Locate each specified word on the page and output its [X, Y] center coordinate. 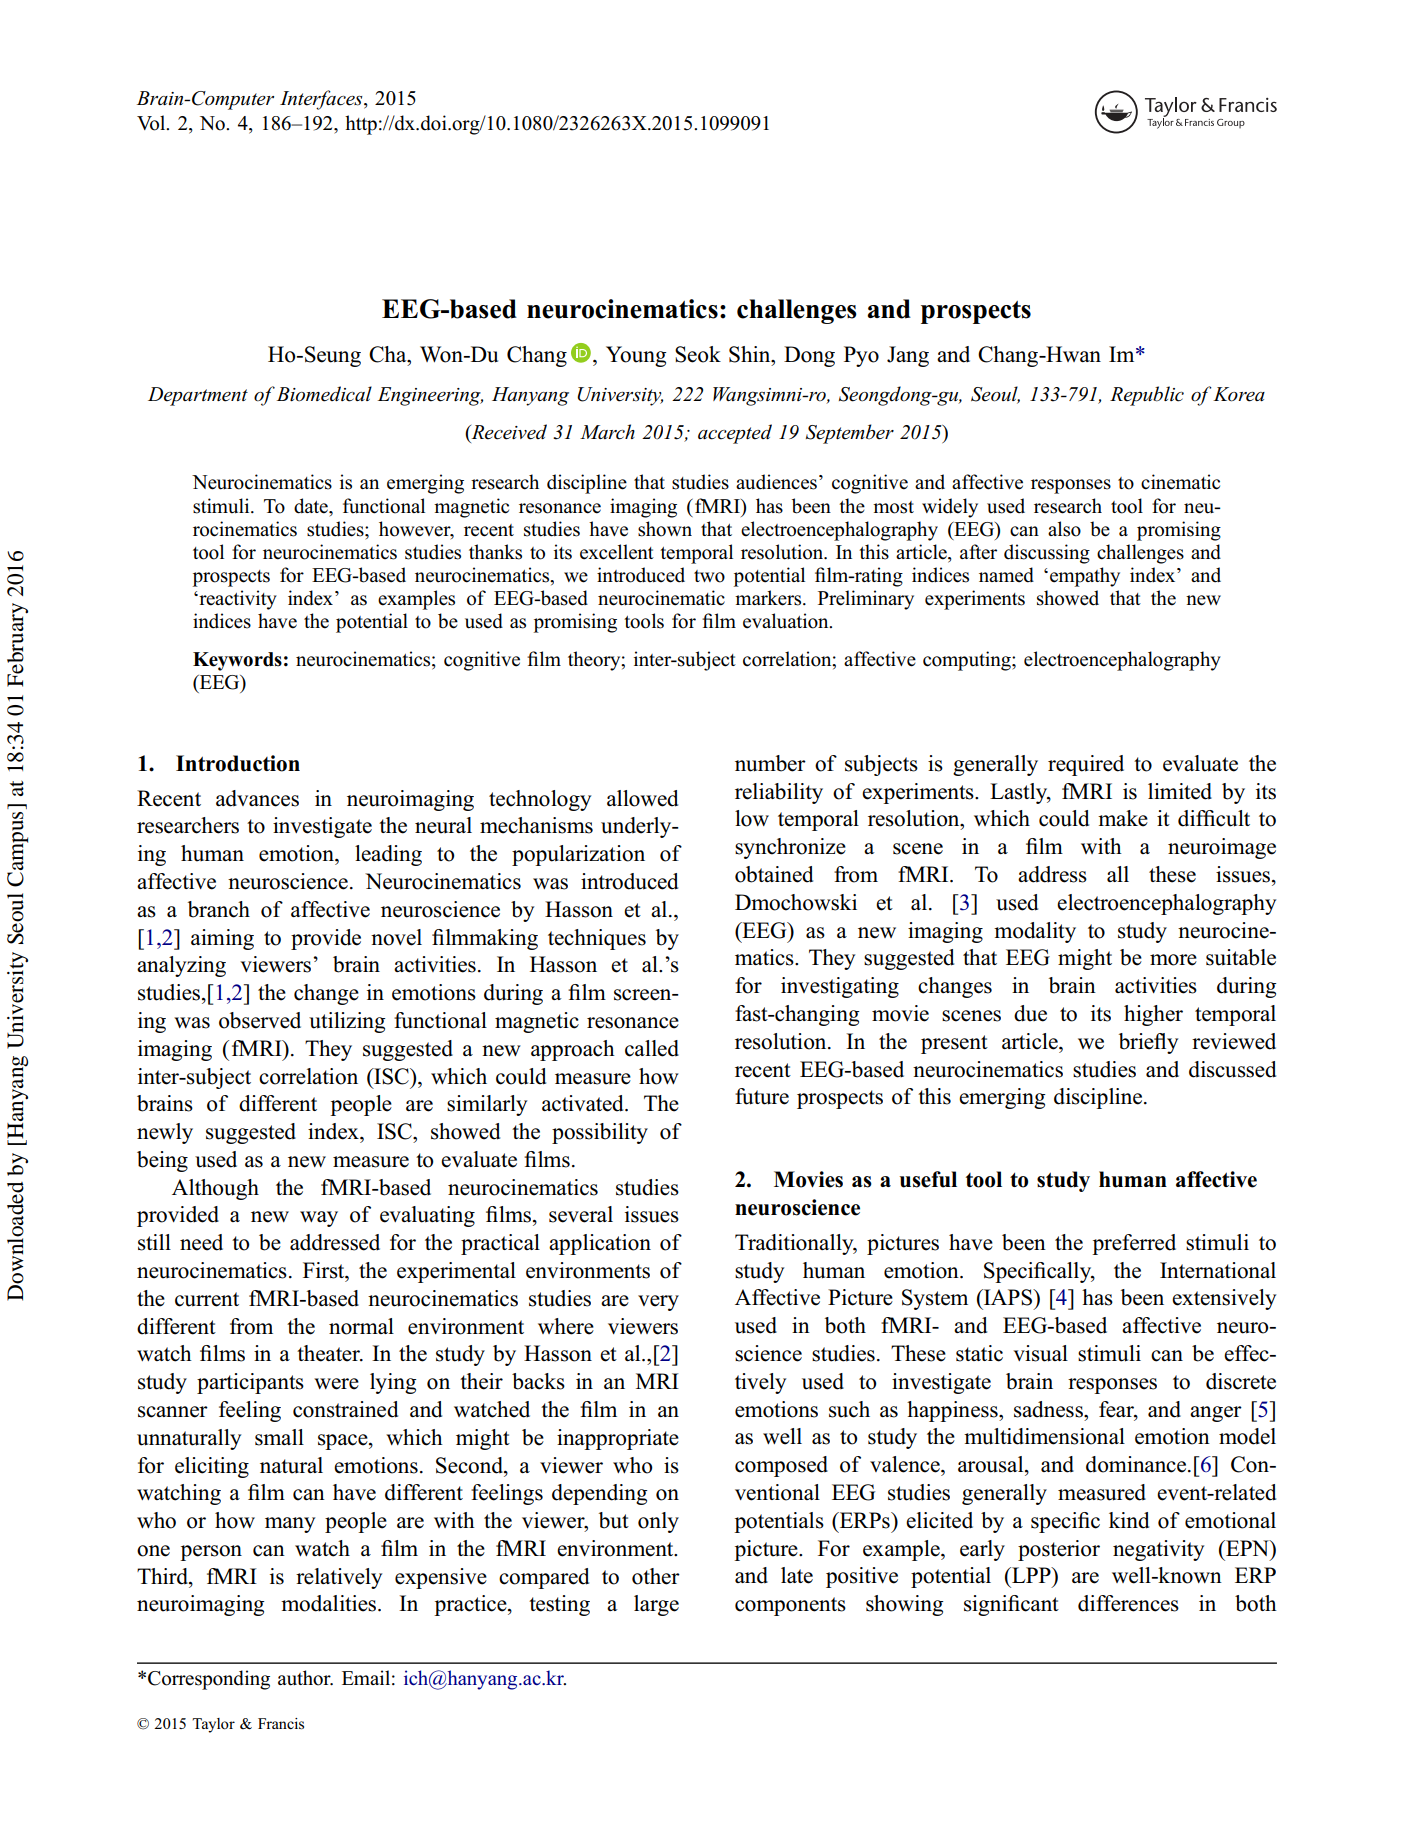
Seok [698, 354]
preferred [1134, 1244]
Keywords [237, 661]
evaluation [787, 621]
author [305, 1678]
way [319, 1219]
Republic [1147, 396]
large [656, 1605]
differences [1128, 1603]
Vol [152, 123]
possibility [600, 1133]
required [1086, 765]
